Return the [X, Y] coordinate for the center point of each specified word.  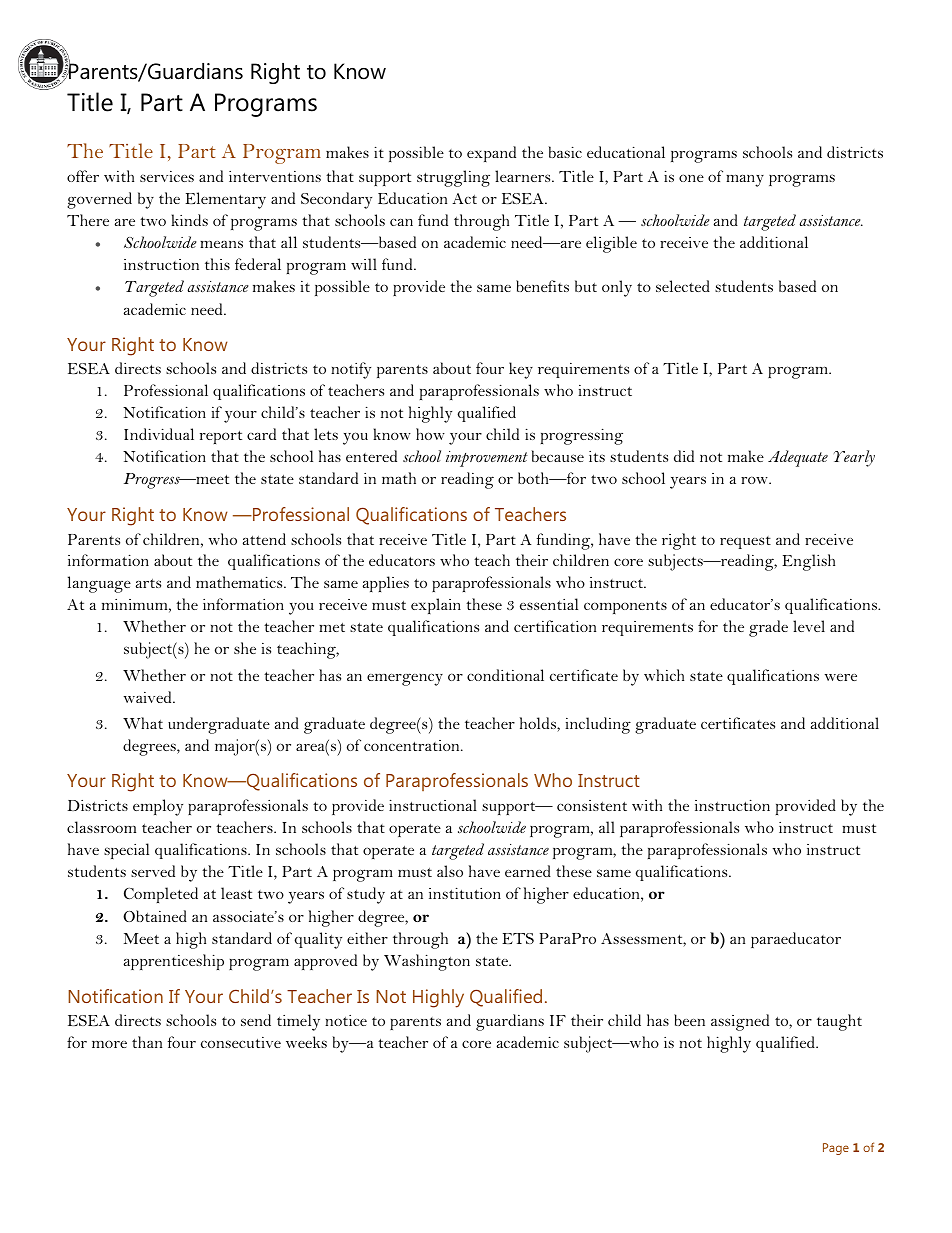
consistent [592, 805]
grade [768, 628]
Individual [159, 434]
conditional [505, 675]
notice [346, 1020]
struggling [453, 178]
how [430, 434]
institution [465, 893]
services [167, 176]
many [745, 181]
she [245, 648]
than [147, 1042]
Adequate [798, 458]
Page [836, 1149]
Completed [161, 895]
